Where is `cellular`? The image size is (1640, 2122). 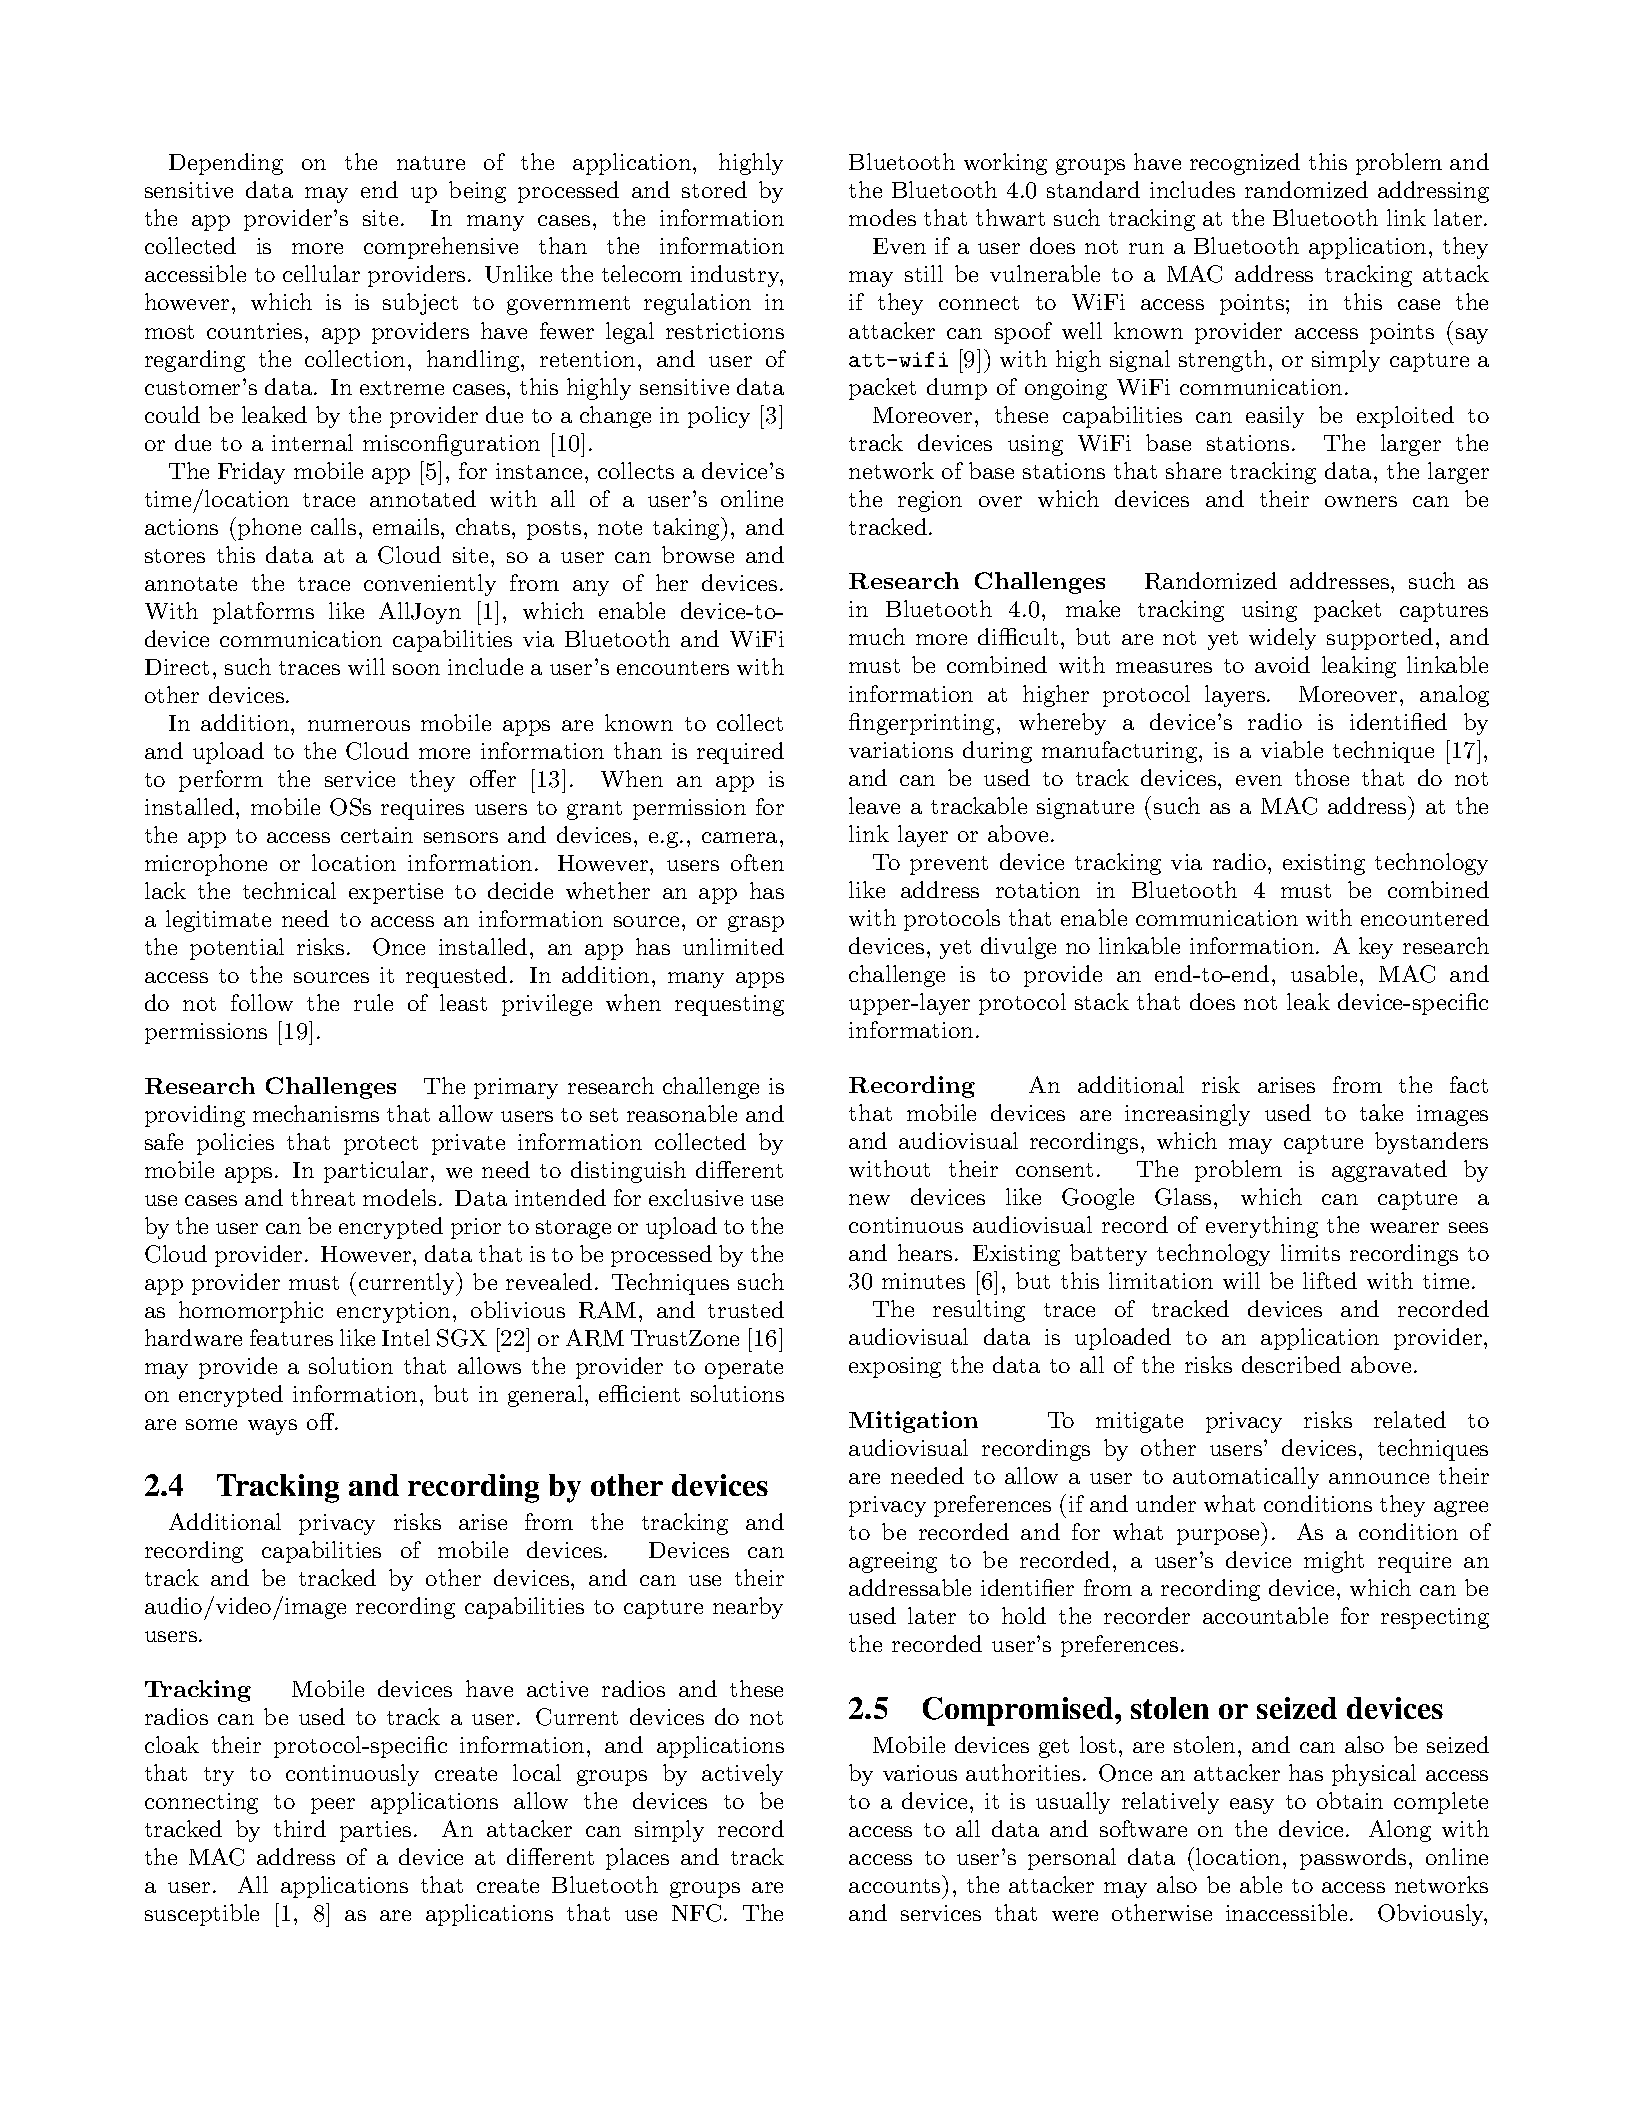 cellular is located at coordinates (321, 273).
